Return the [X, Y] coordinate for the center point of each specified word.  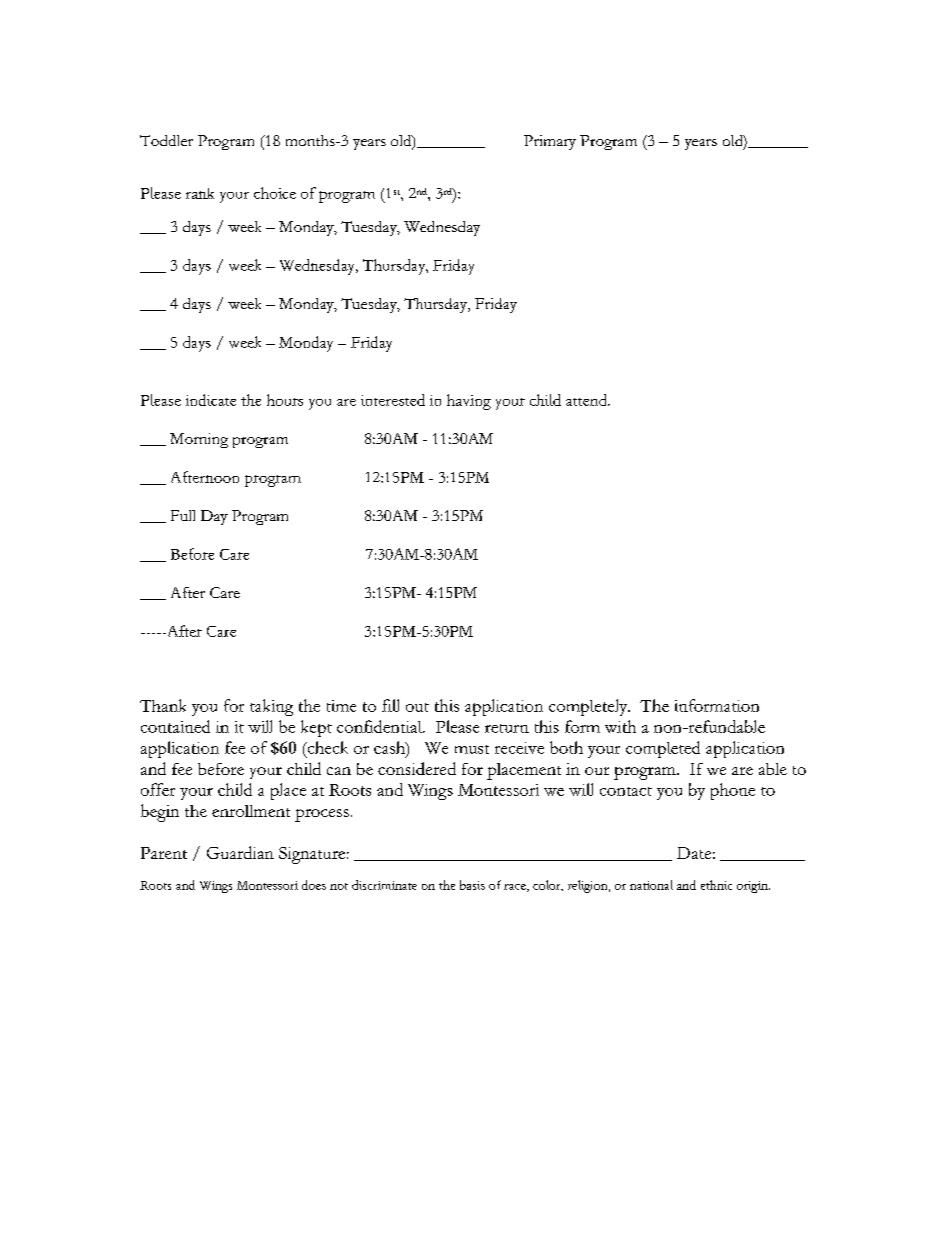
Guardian [240, 852]
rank [200, 193]
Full [183, 515]
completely [589, 707]
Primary [550, 142]
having [469, 402]
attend [587, 400]
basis [472, 885]
